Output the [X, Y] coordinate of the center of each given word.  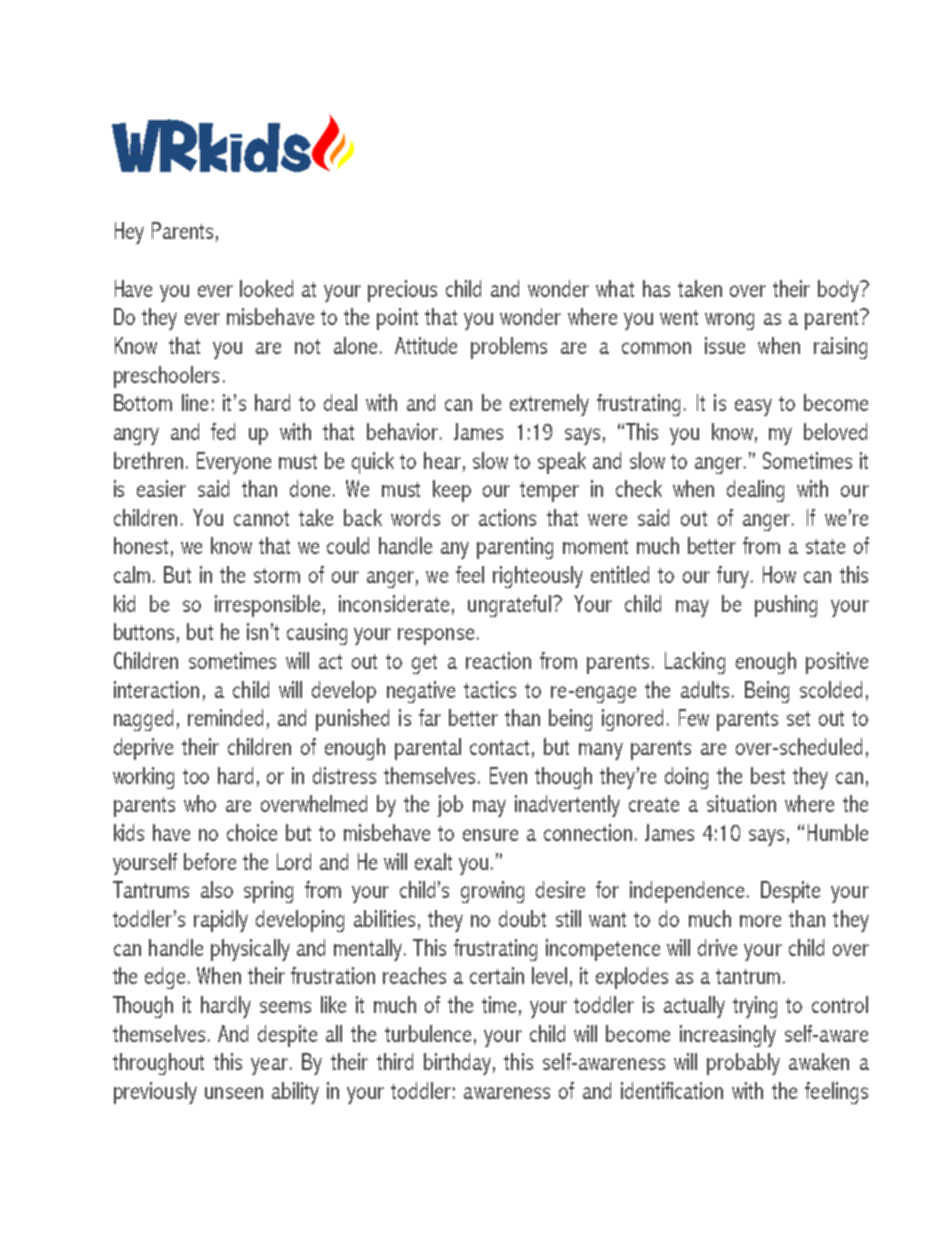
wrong [729, 321]
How [779, 574]
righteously [538, 577]
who [200, 803]
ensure [490, 835]
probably [743, 1064]
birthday [457, 1064]
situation [741, 803]
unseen [234, 1093]
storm [277, 575]
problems [509, 348]
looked [266, 288]
